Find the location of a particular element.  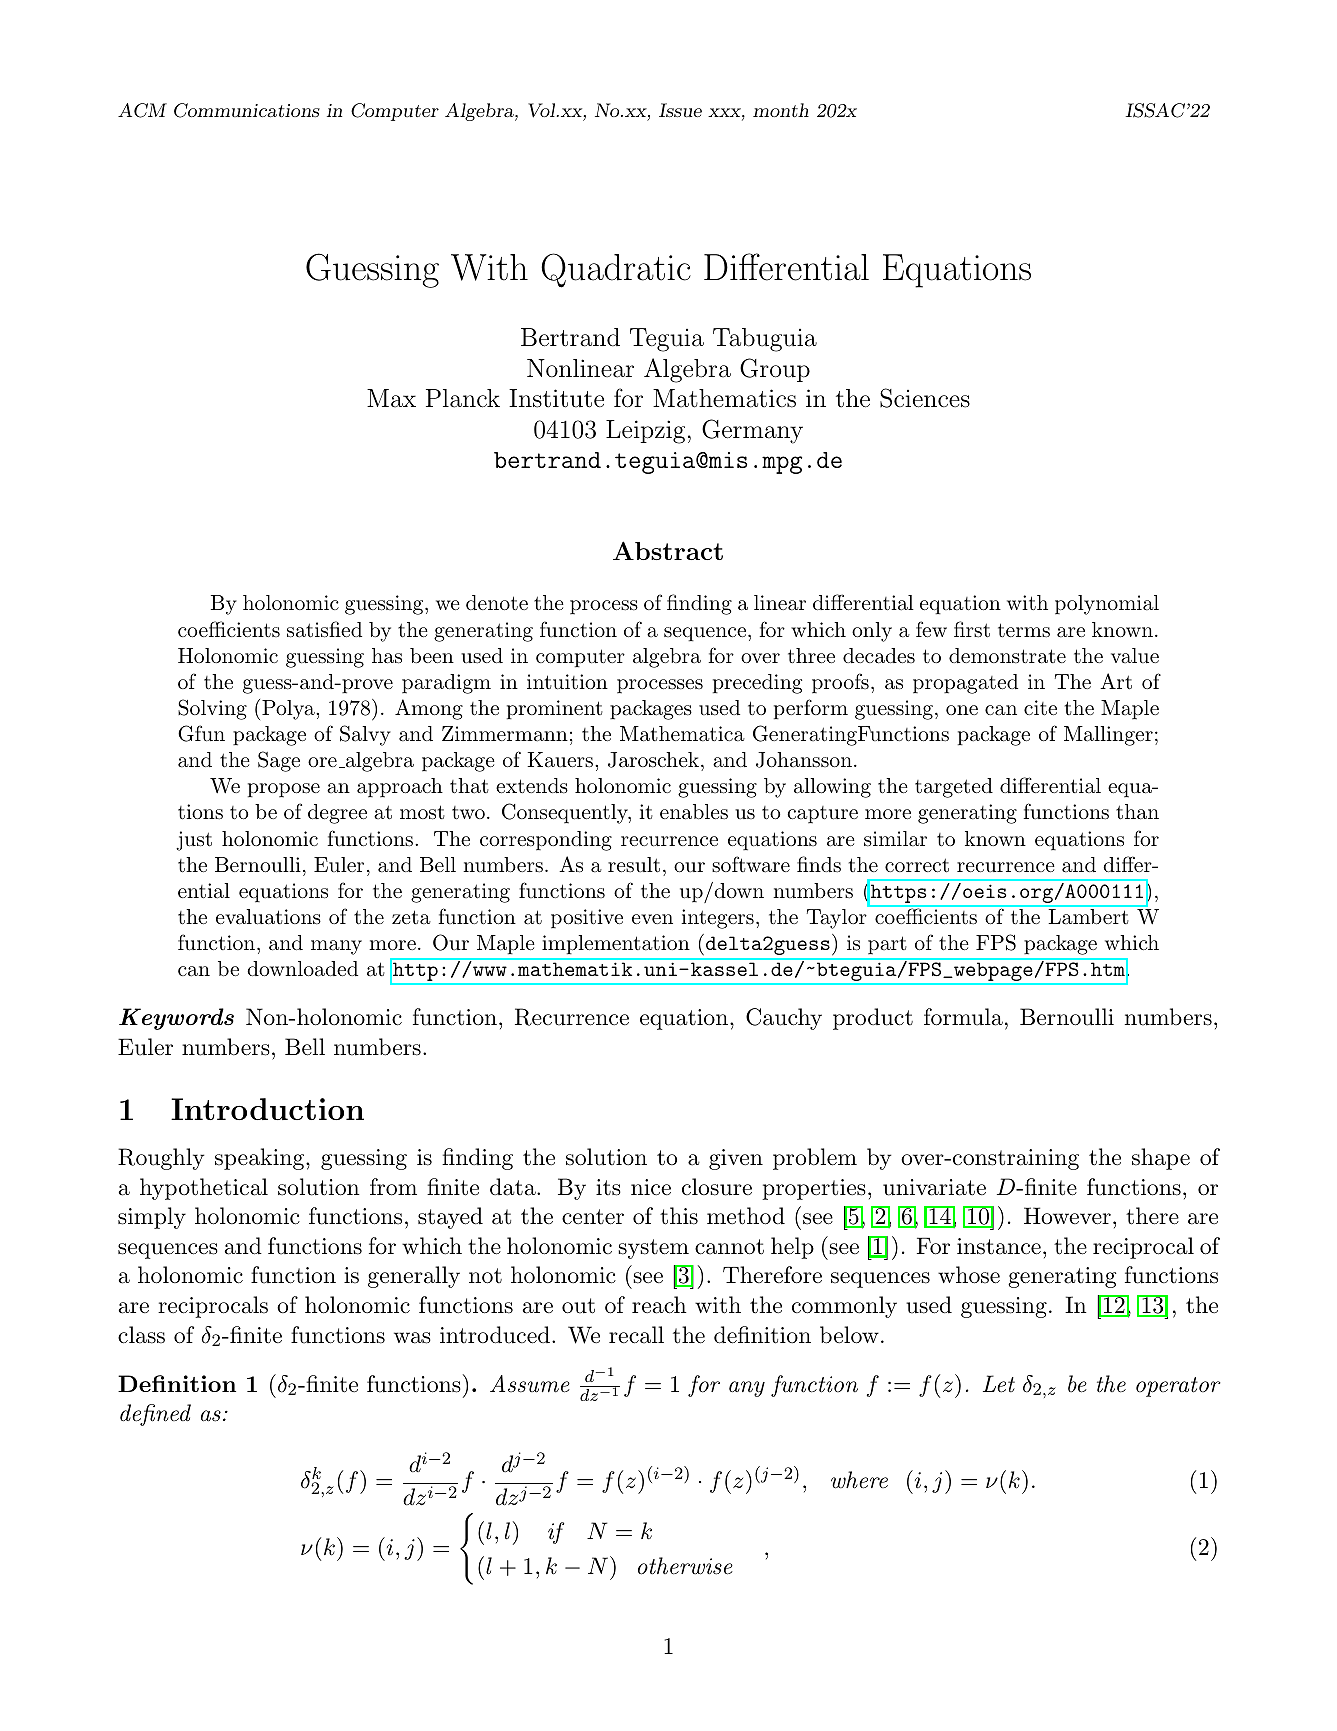

polynomial is located at coordinates (1107, 605).
